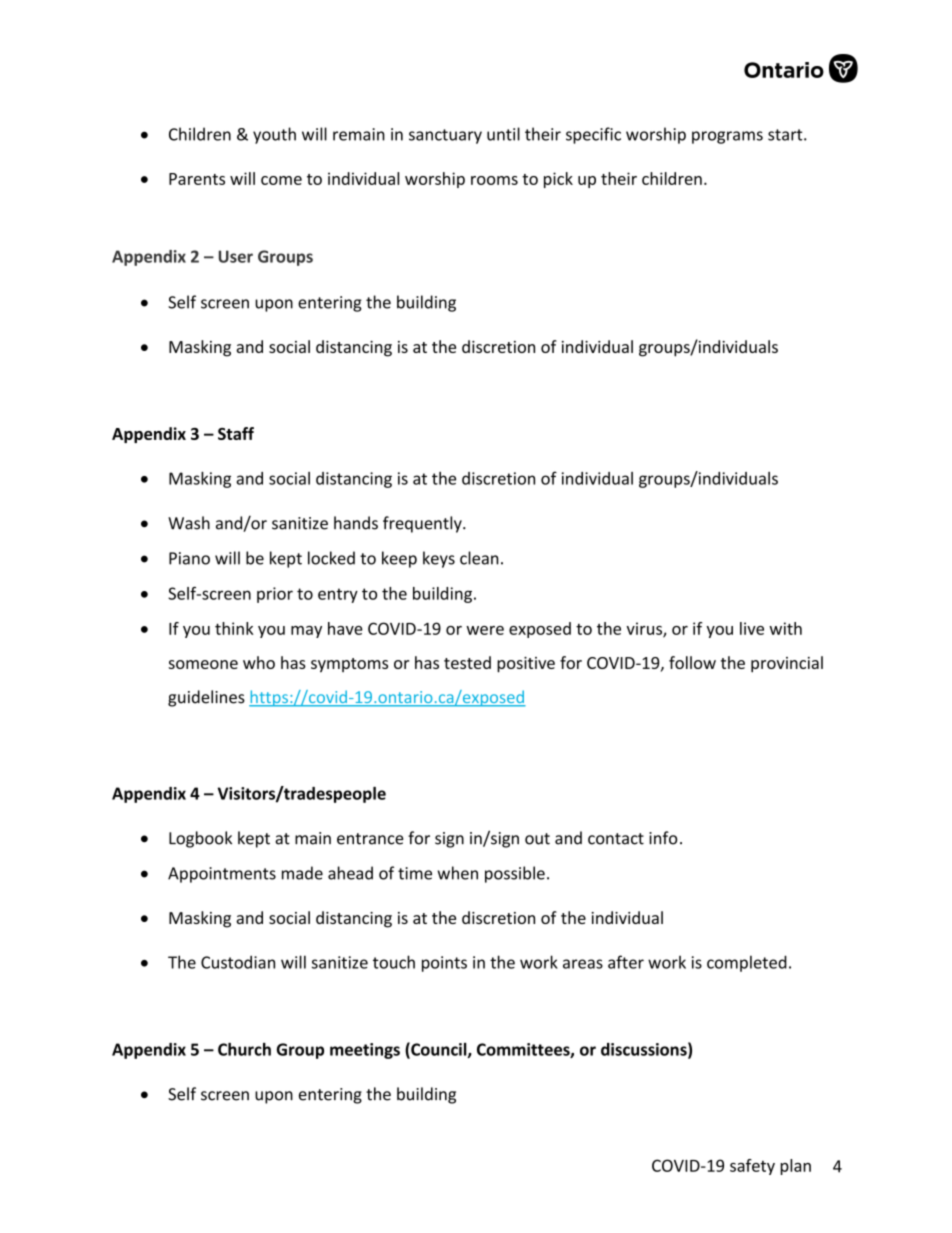 This screenshot has width=952, height=1233. What do you see at coordinates (727, 137) in the screenshot?
I see `programs` at bounding box center [727, 137].
